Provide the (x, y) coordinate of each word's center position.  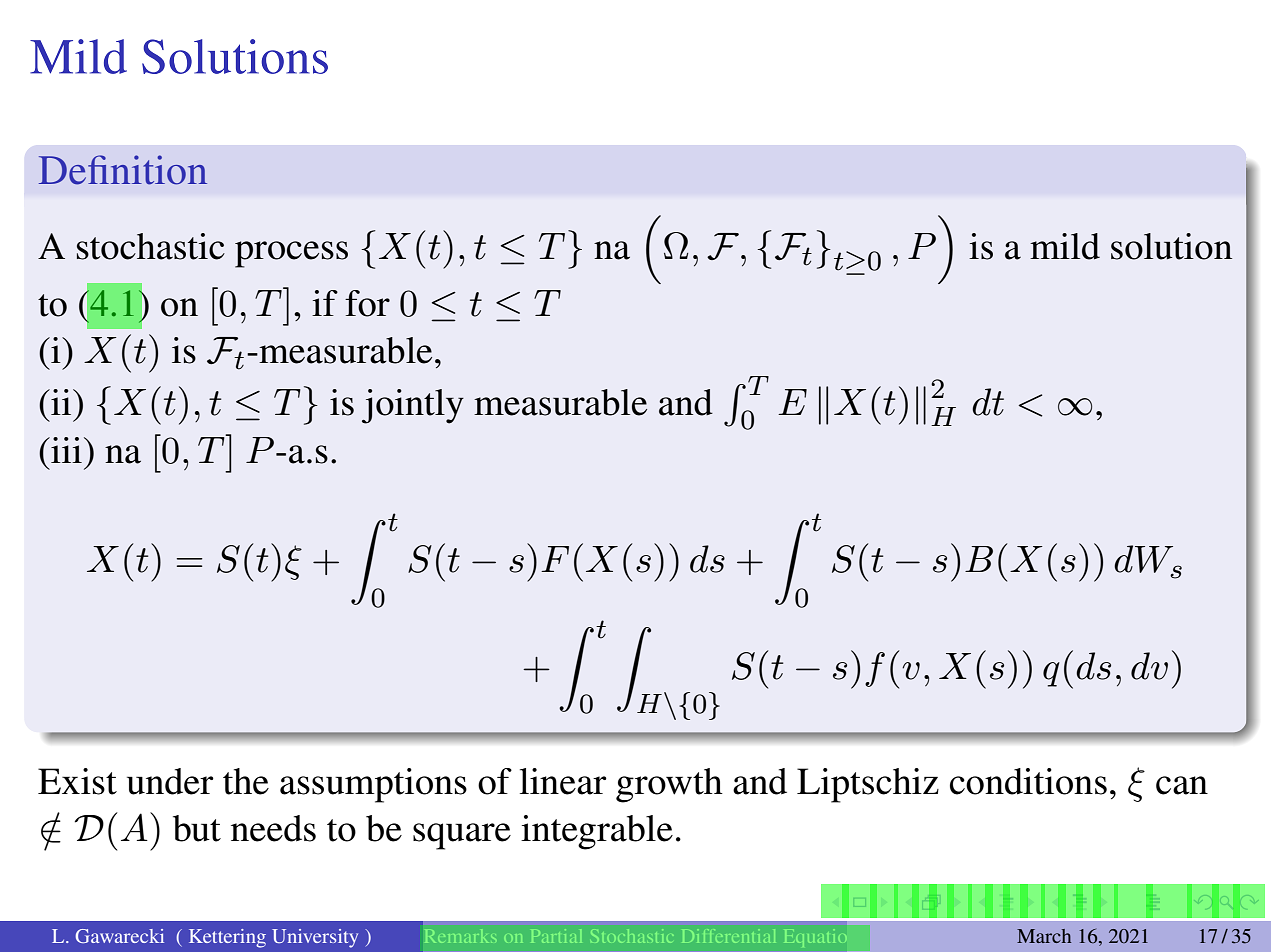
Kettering (227, 938)
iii (65, 450)
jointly (413, 406)
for (367, 303)
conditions (1028, 781)
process (291, 254)
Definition (123, 170)
